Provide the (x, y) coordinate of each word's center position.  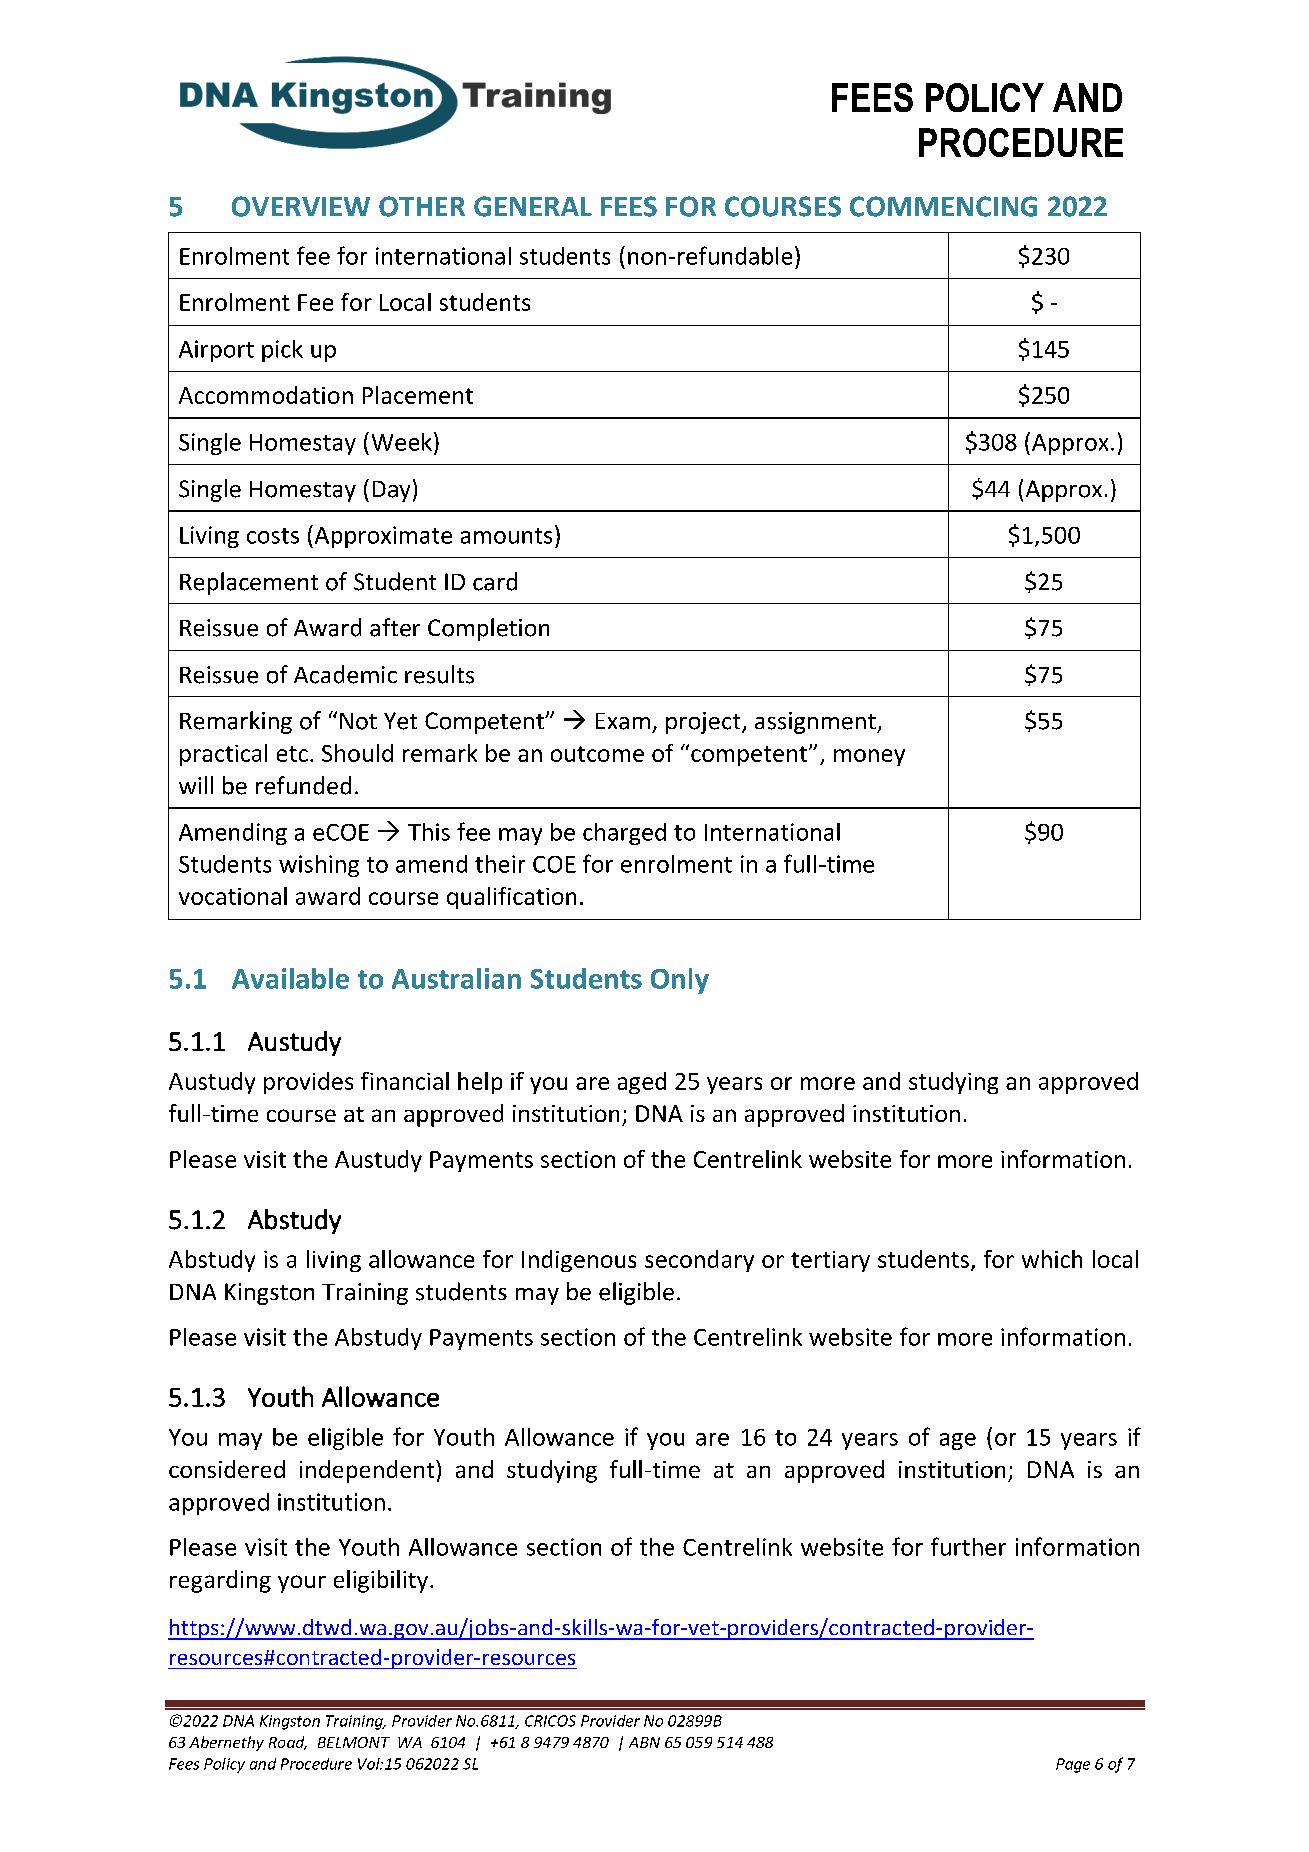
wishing (319, 866)
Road (288, 1743)
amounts (506, 536)
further (968, 1546)
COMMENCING (943, 206)
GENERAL (533, 206)
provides (308, 1083)
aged (642, 1083)
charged (624, 834)
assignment (816, 723)
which (1052, 1259)
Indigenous (579, 1261)
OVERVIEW (301, 206)
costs (273, 536)
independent (368, 1471)
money (869, 757)
